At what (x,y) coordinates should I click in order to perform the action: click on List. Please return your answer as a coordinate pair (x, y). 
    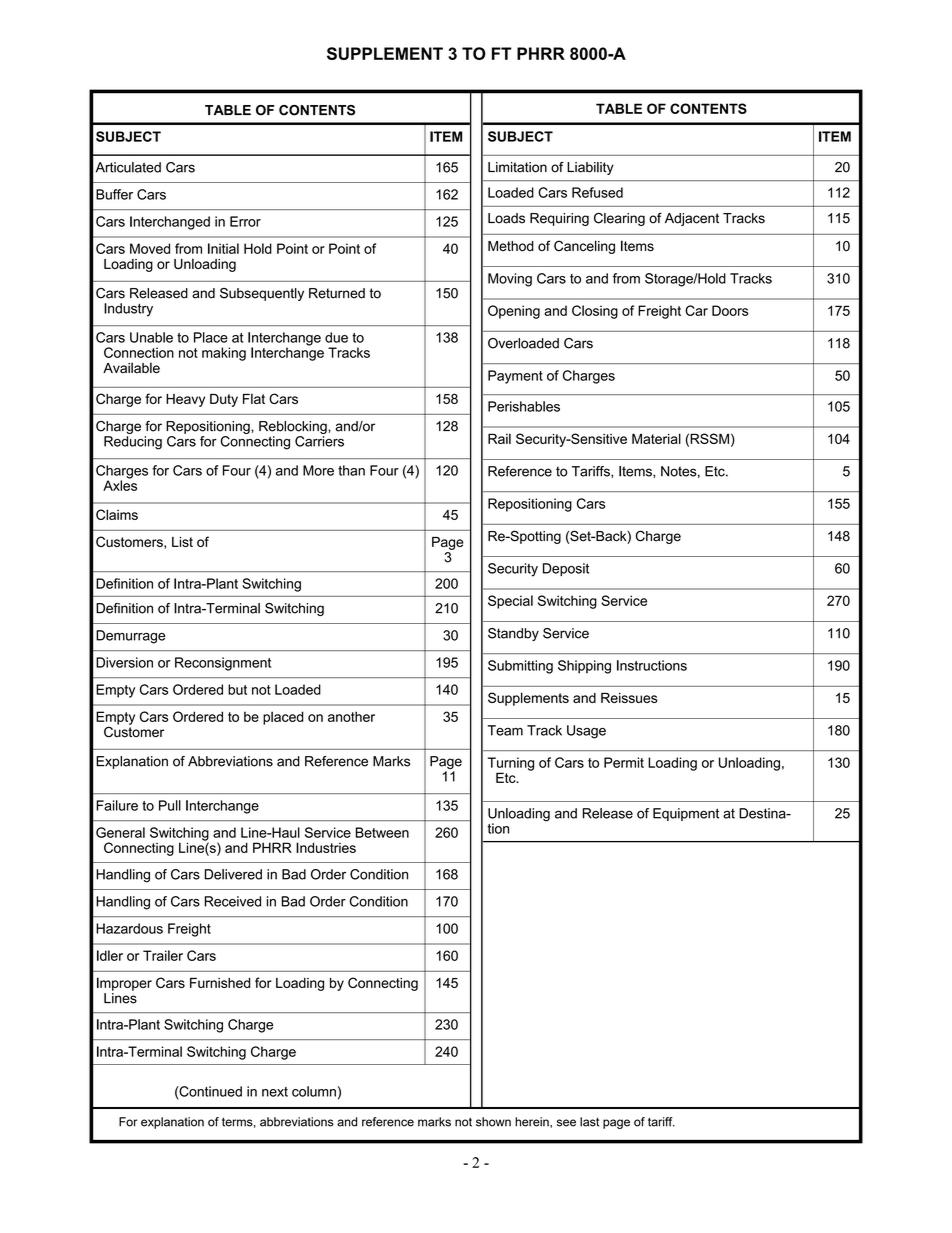
    Looking at the image, I should click on (182, 542).
